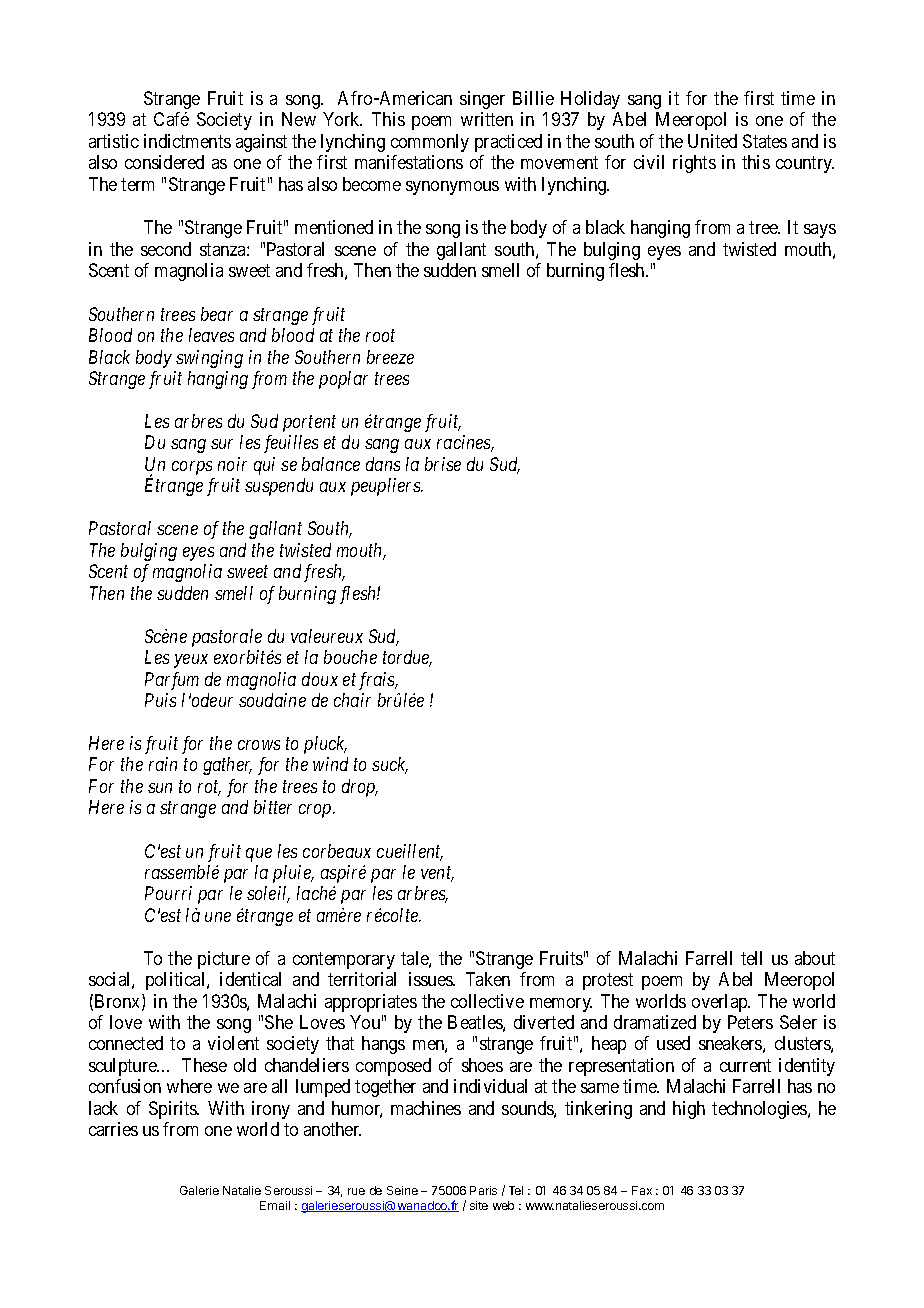  Describe the element at coordinates (352, 700) in the image. I see `chair` at that location.
